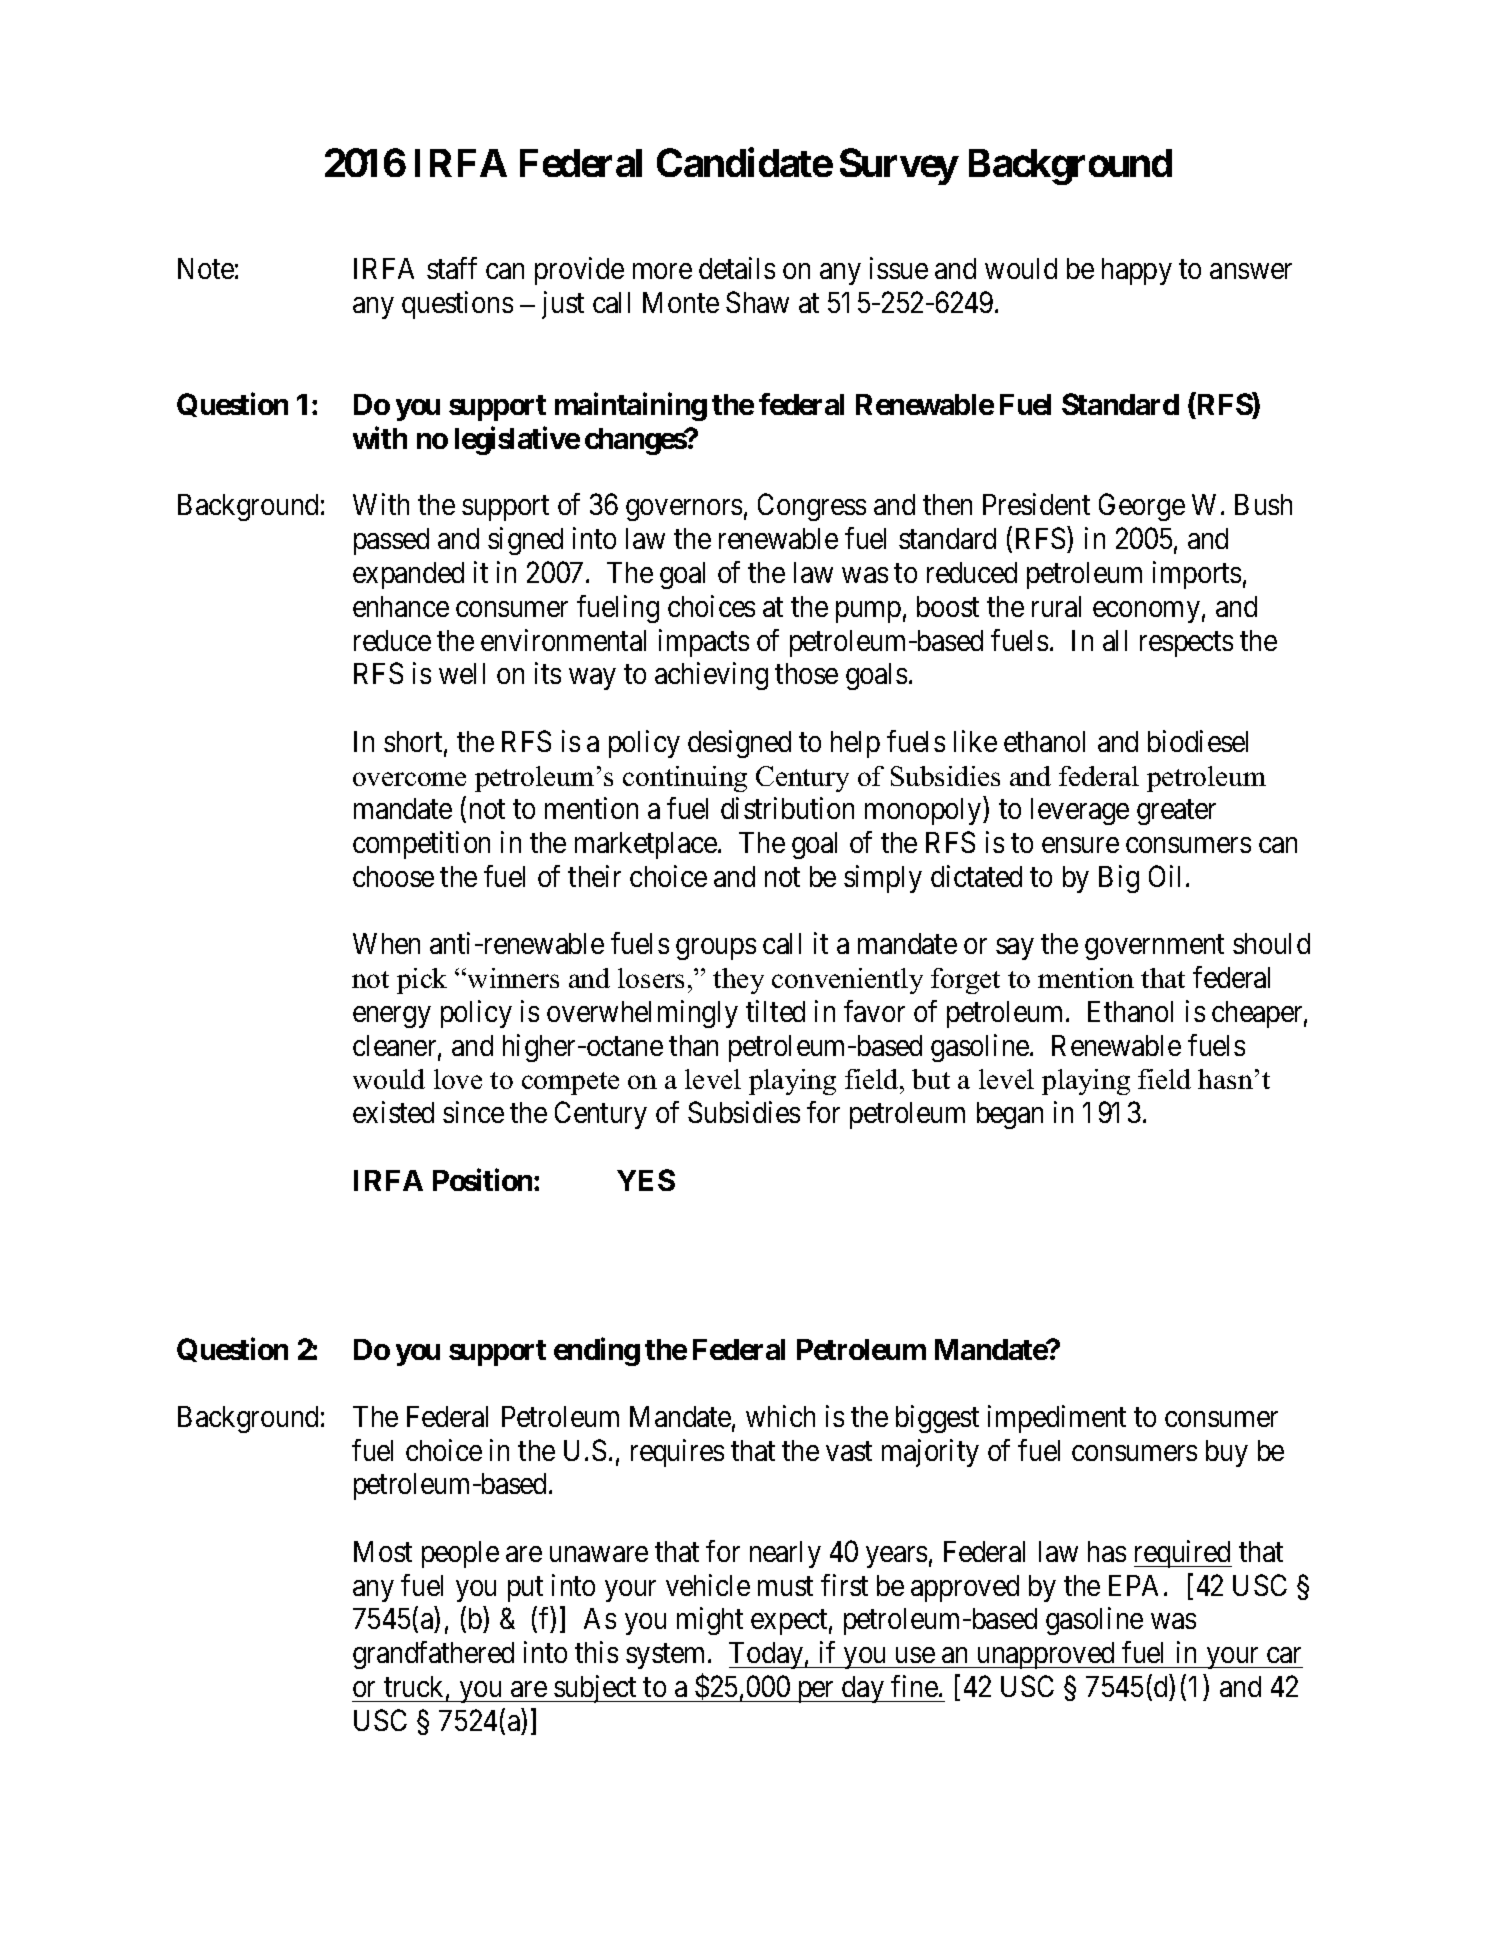  Describe the element at coordinates (1154, 947) in the page. I see `government` at that location.
